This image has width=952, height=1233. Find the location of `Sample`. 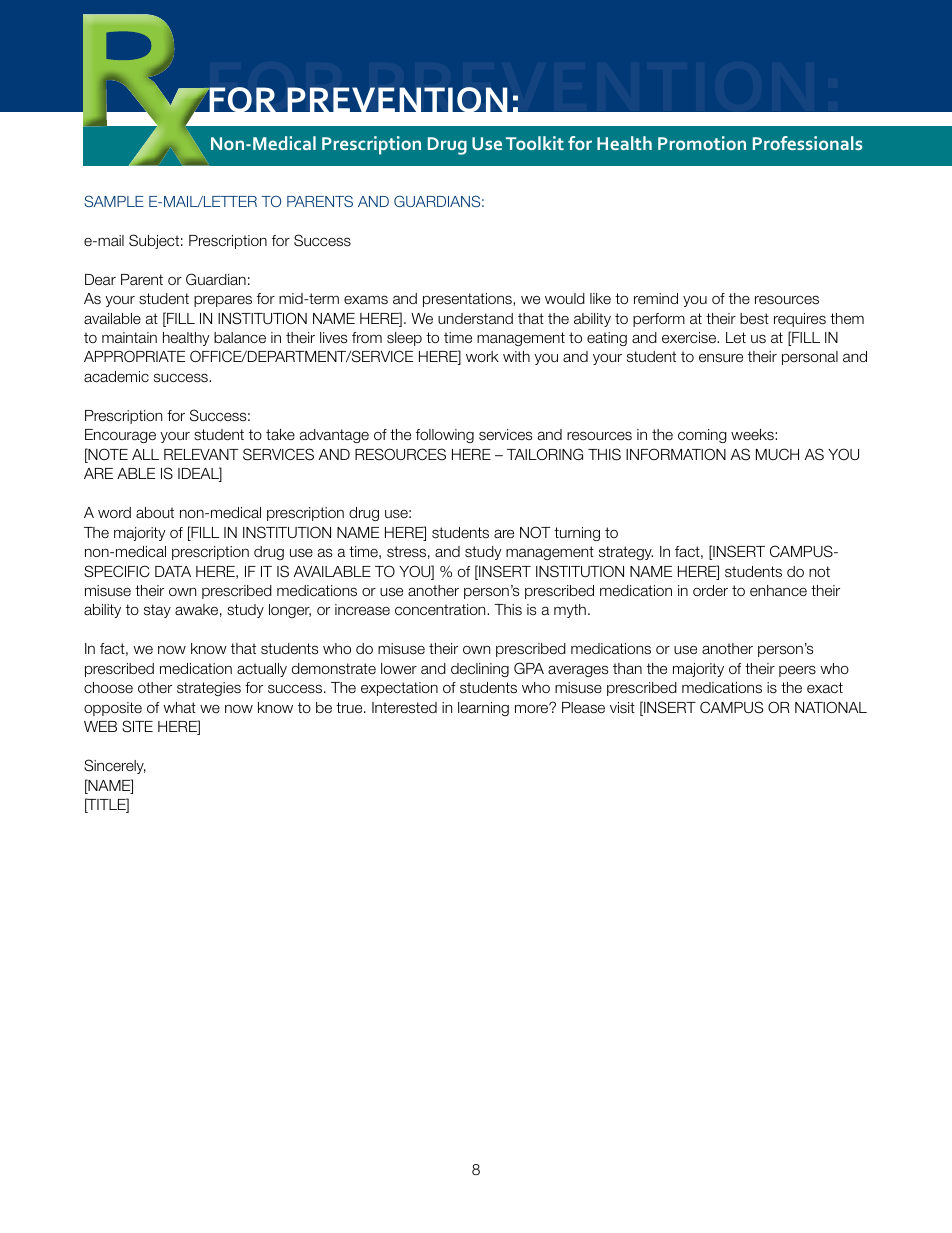

Sample is located at coordinates (114, 201).
